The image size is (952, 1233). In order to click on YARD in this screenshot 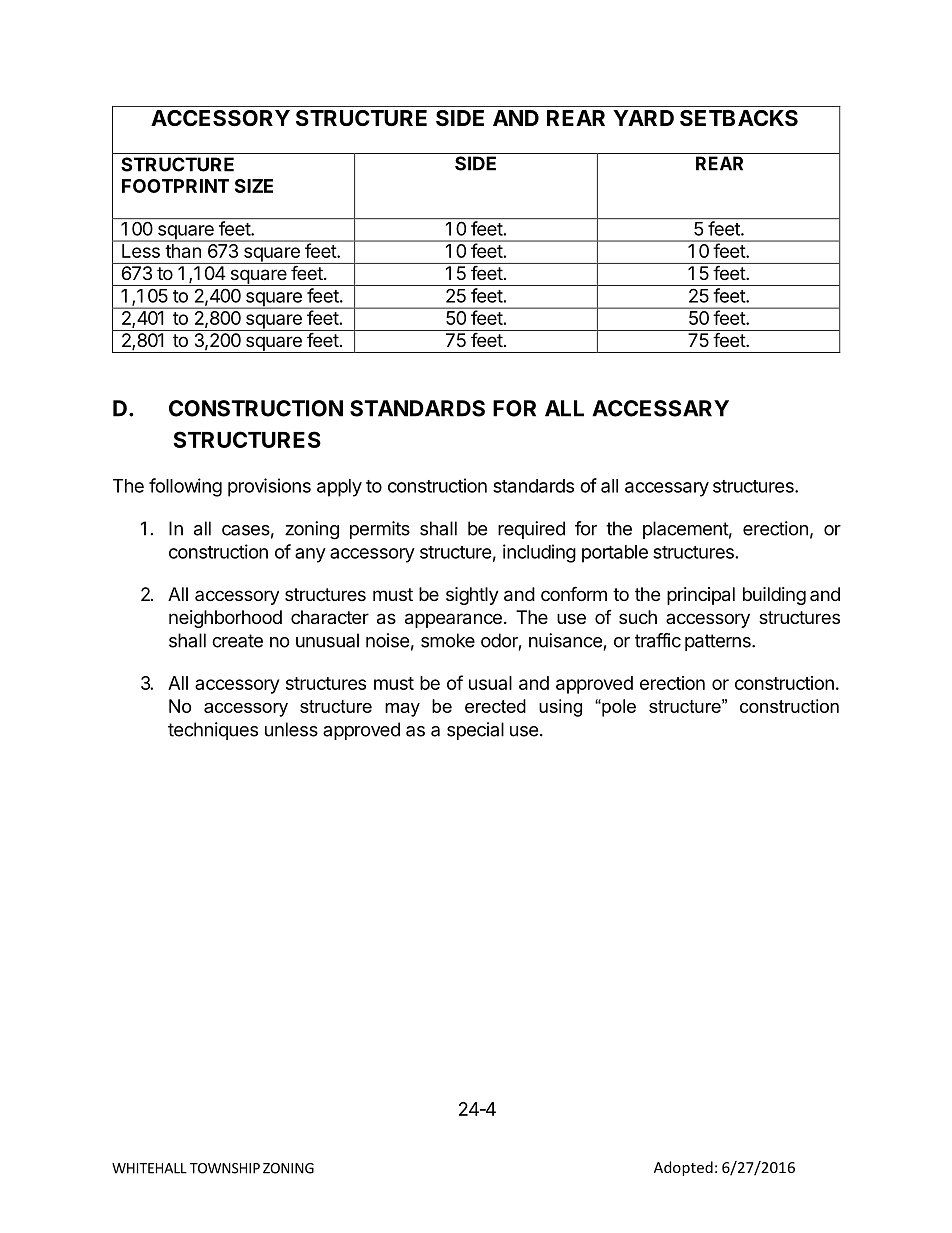, I will do `click(643, 118)`.
